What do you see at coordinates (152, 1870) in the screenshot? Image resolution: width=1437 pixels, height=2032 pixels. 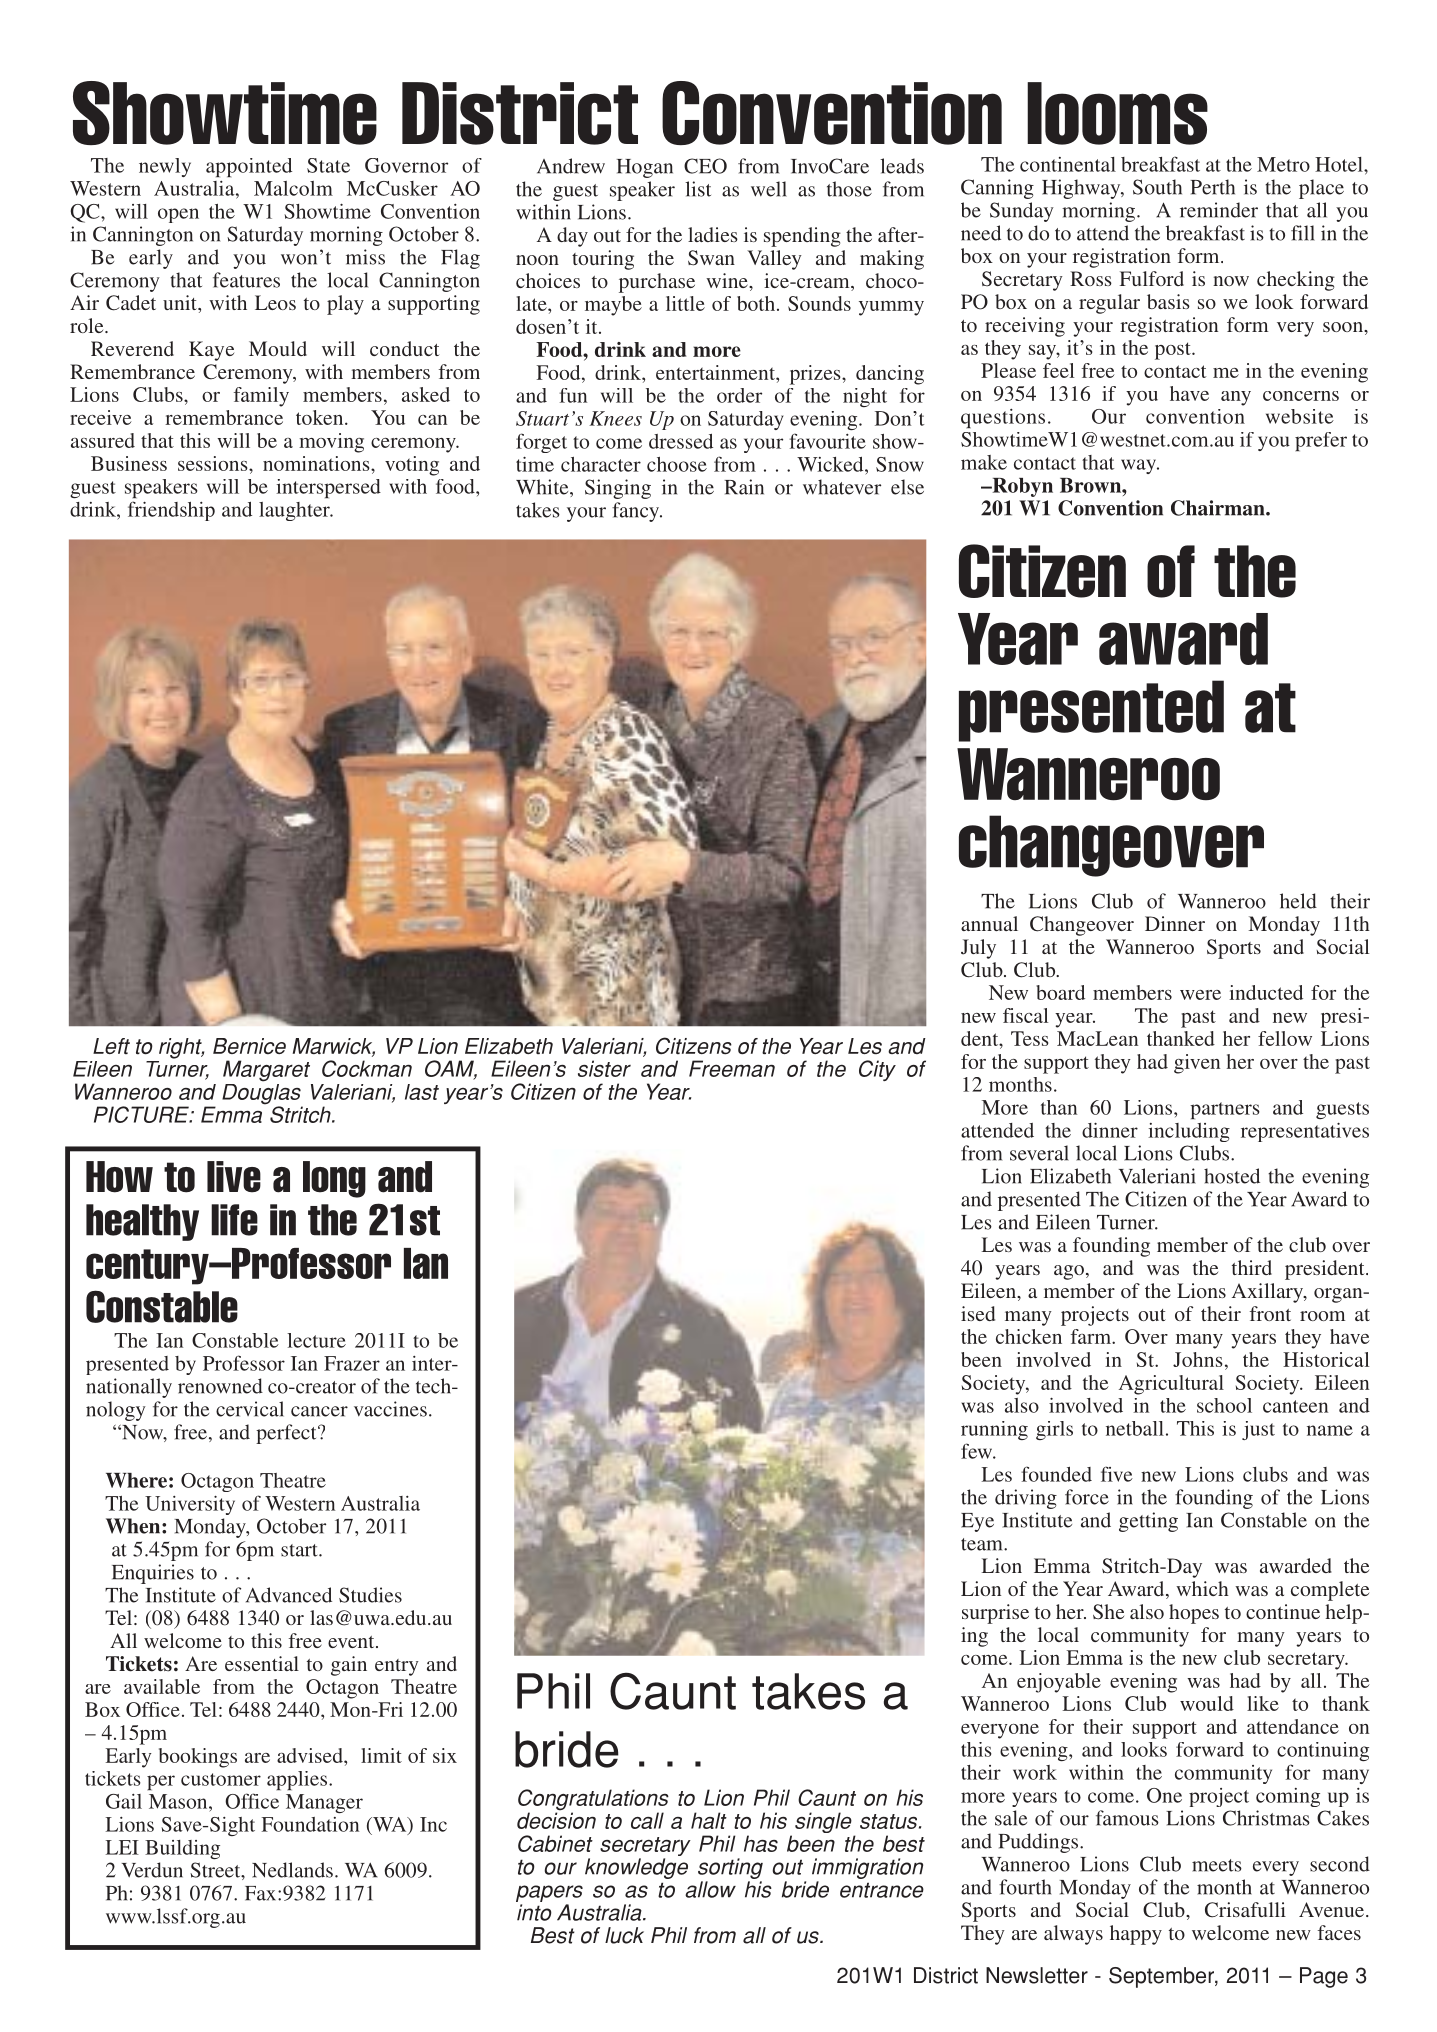 I see `Verdun` at bounding box center [152, 1870].
